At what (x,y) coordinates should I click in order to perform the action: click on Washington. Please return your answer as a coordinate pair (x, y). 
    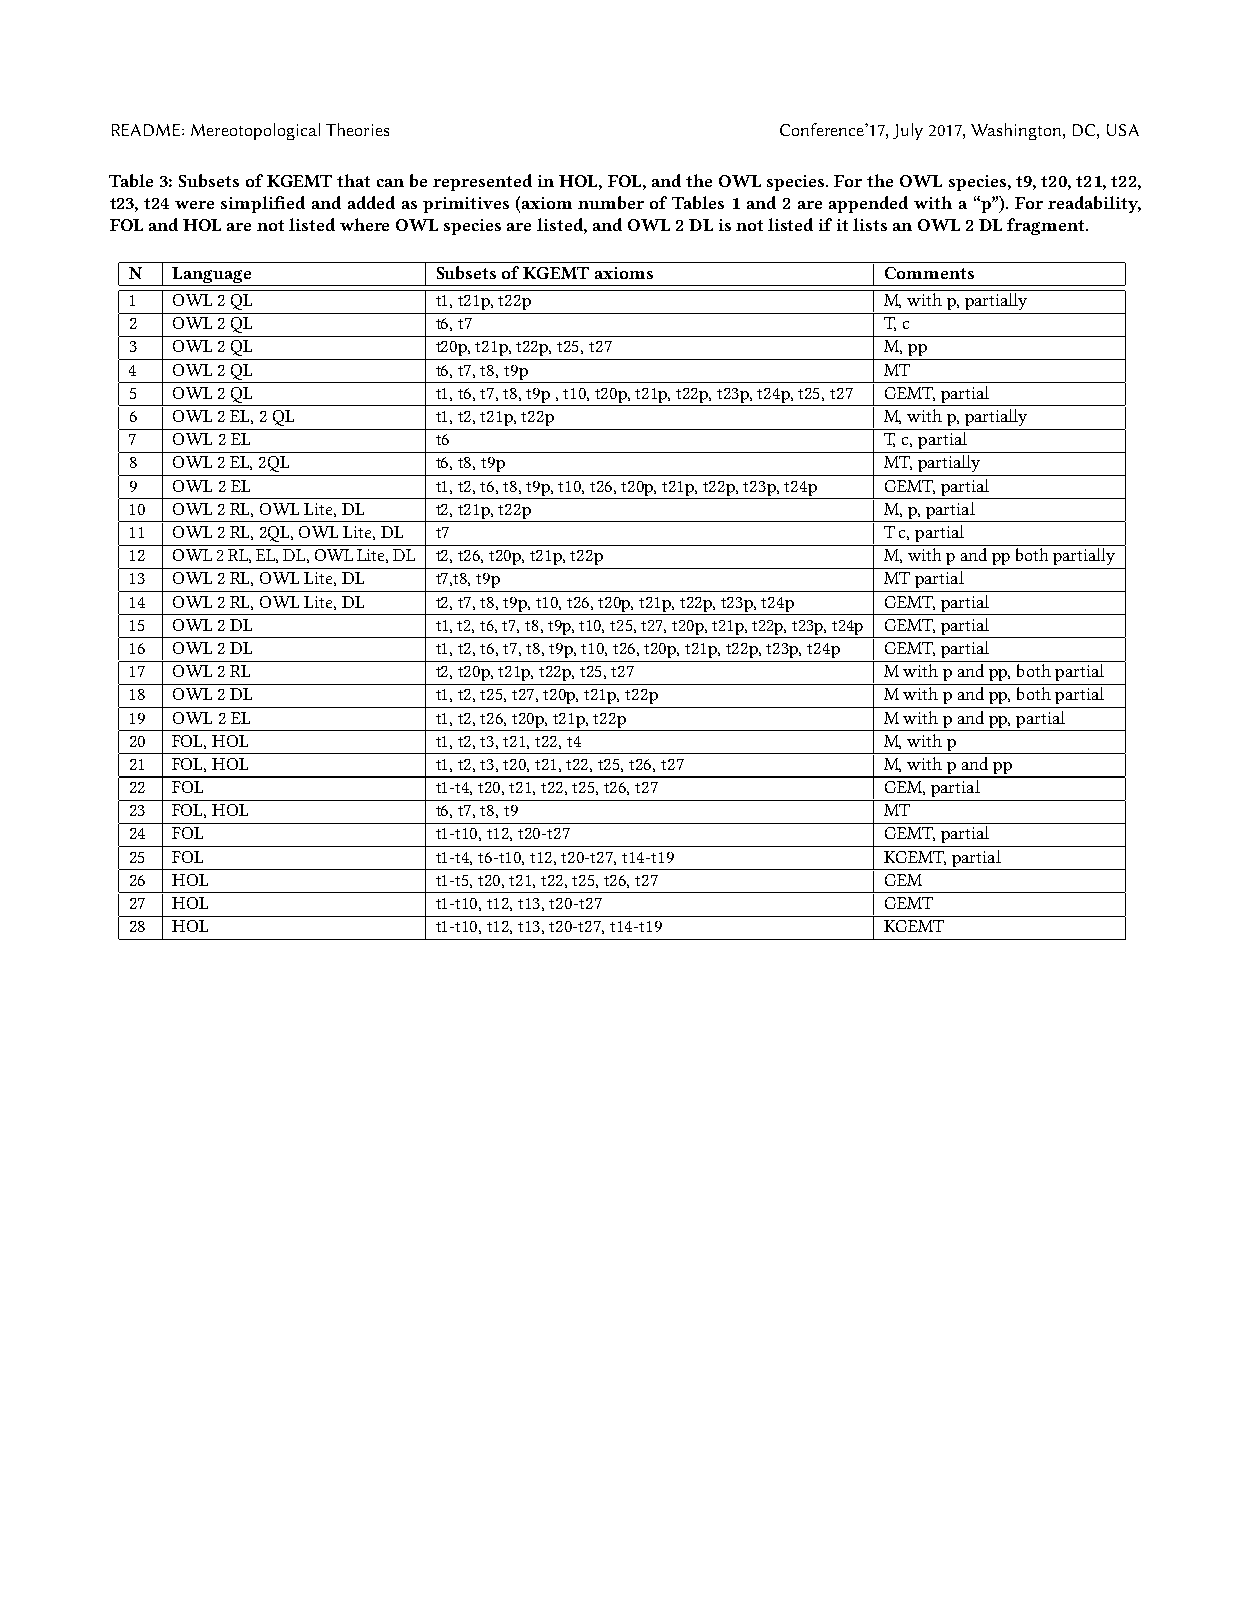
    Looking at the image, I should click on (1017, 131).
